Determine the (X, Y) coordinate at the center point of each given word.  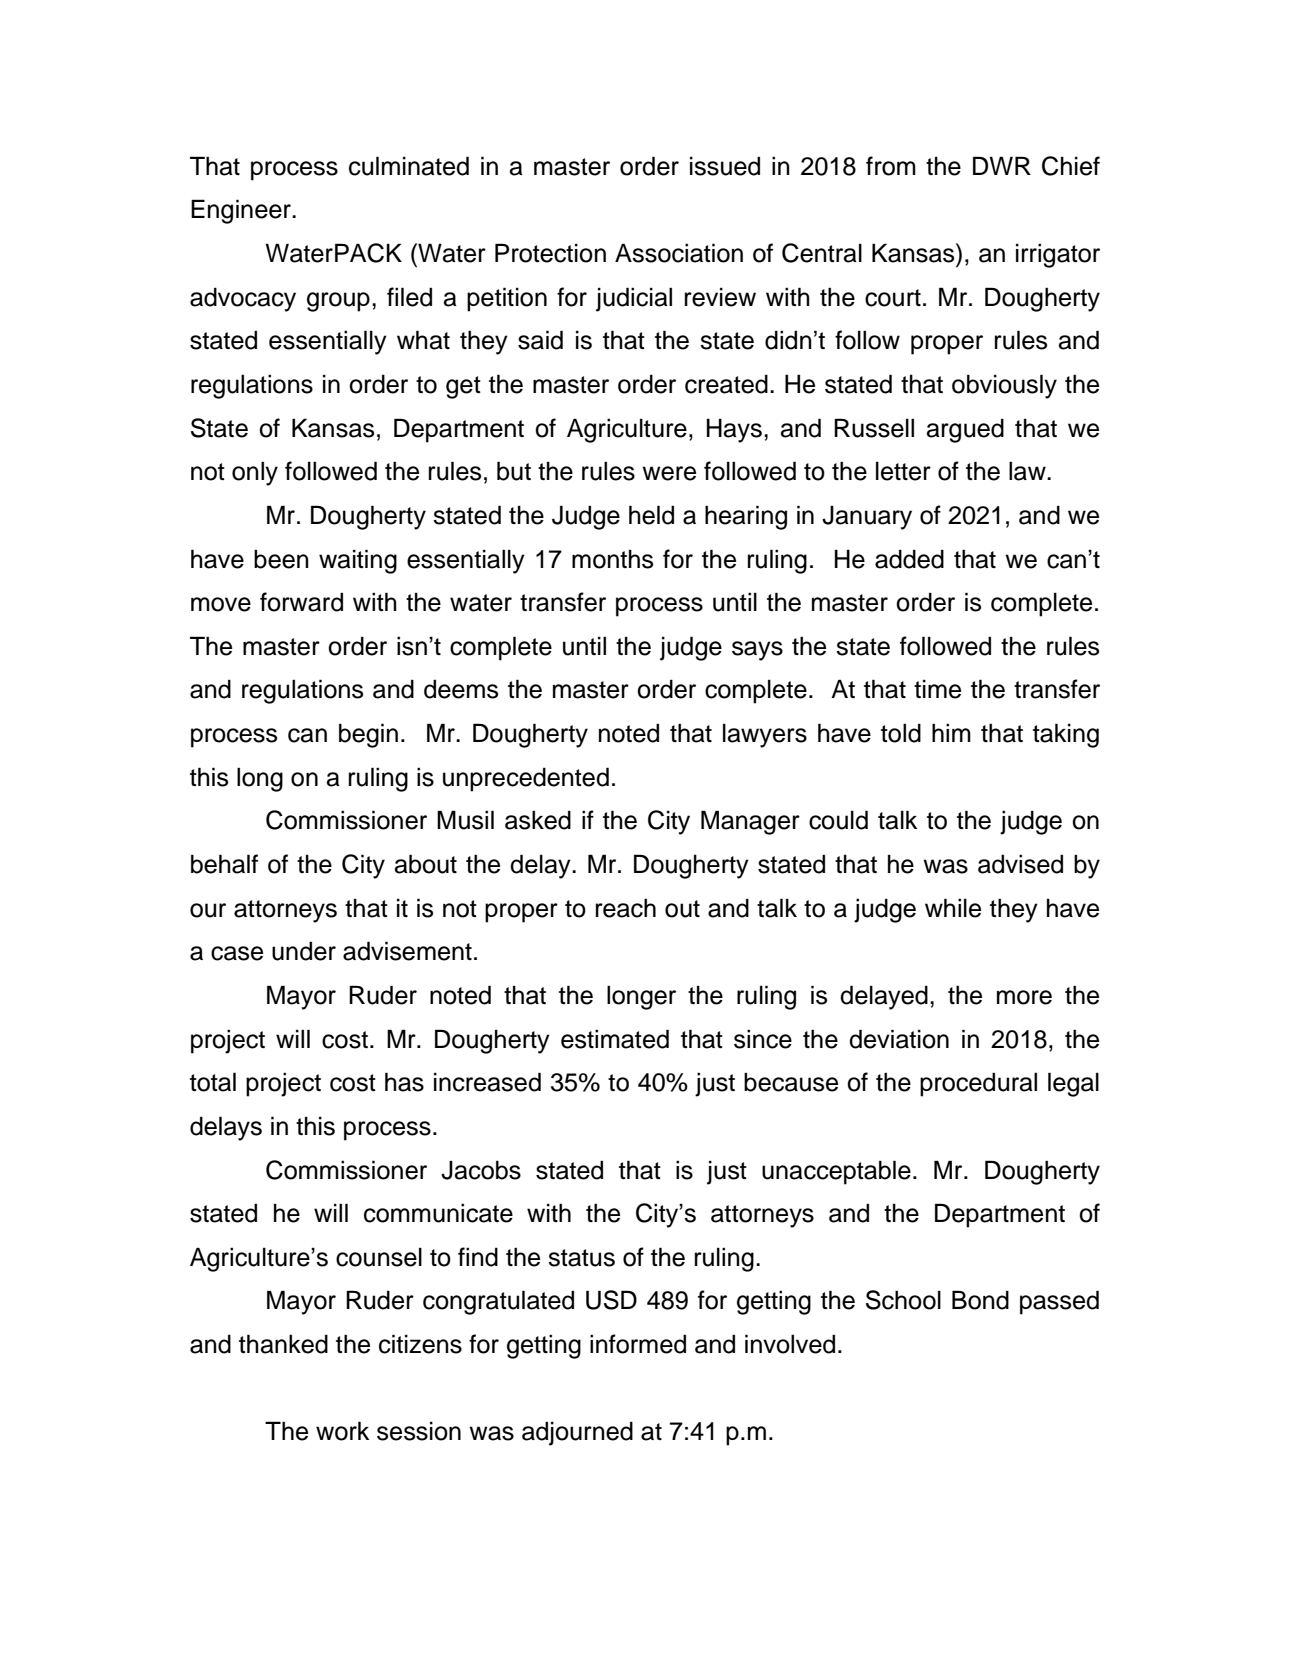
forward (301, 602)
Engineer (242, 211)
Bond (980, 1300)
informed (638, 1344)
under (304, 951)
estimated (615, 1039)
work (342, 1431)
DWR (1002, 165)
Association (679, 253)
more (1024, 997)
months (612, 559)
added (909, 559)
